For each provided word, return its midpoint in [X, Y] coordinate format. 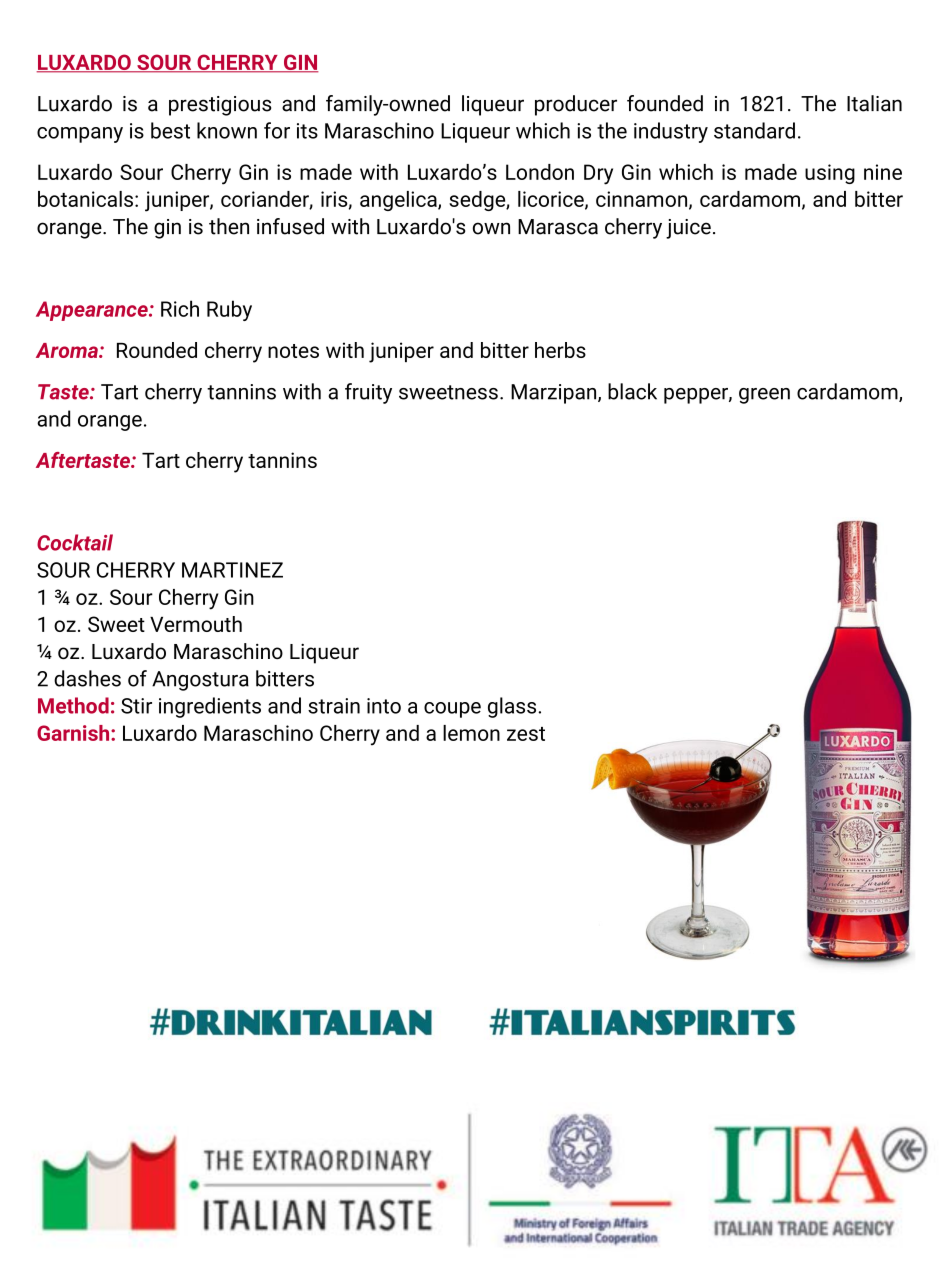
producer [576, 105]
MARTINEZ [232, 570]
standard [754, 130]
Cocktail [75, 542]
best [170, 130]
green [764, 396]
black [632, 391]
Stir [136, 706]
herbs [560, 350]
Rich [180, 308]
